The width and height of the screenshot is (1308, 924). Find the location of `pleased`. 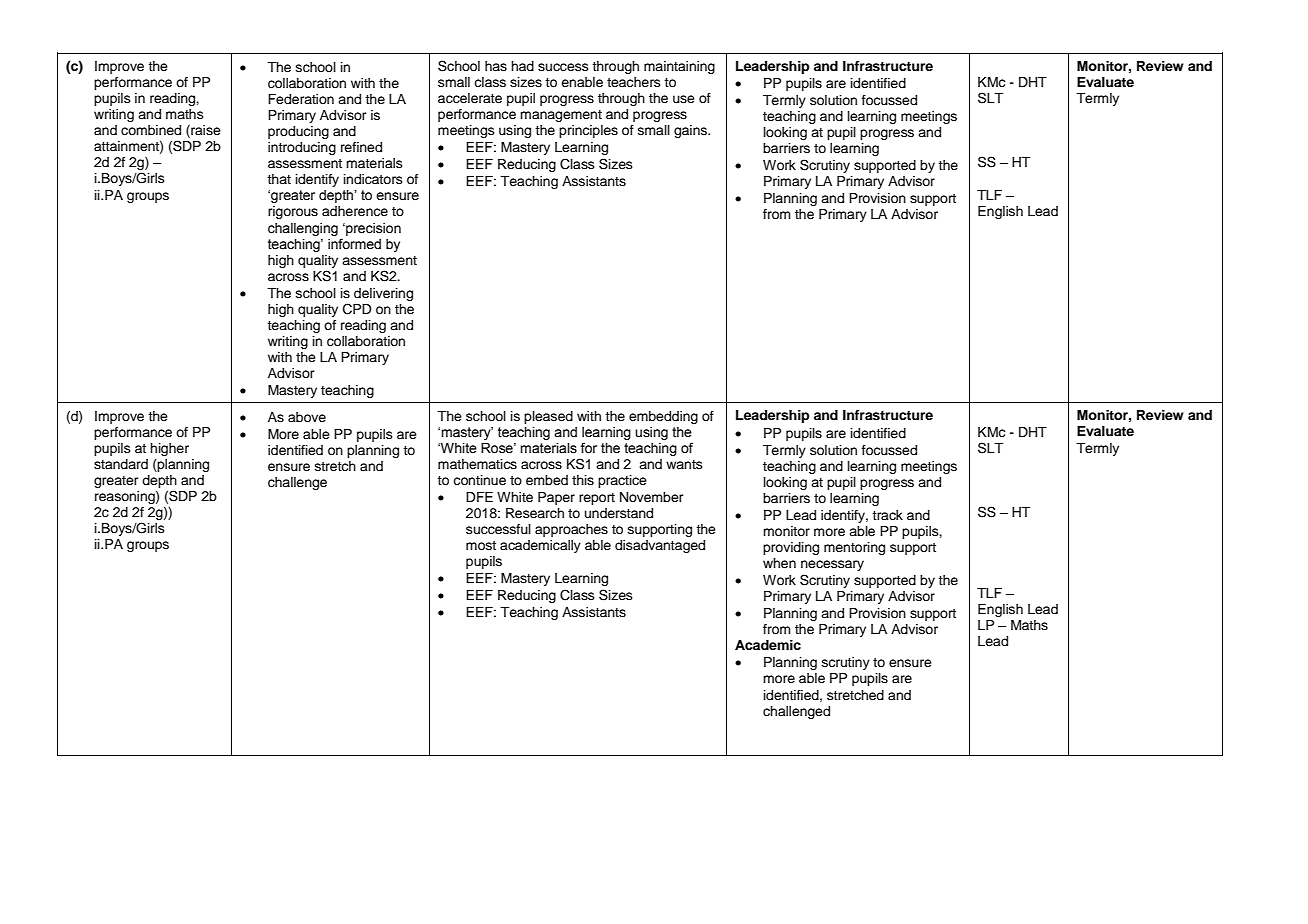

pleased is located at coordinates (548, 417).
